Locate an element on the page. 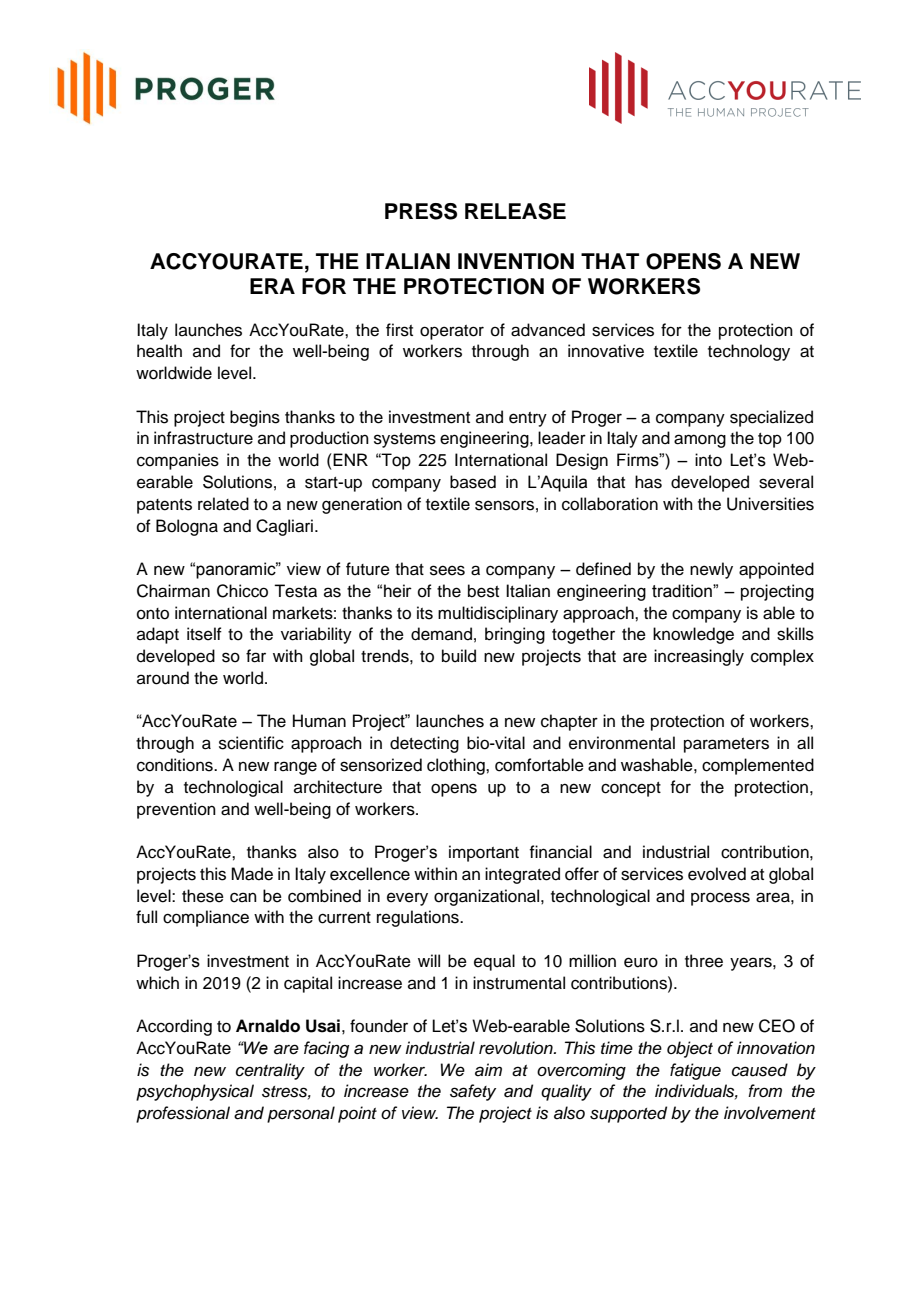 This image has height=1309, width=924. related is located at coordinates (223, 504).
